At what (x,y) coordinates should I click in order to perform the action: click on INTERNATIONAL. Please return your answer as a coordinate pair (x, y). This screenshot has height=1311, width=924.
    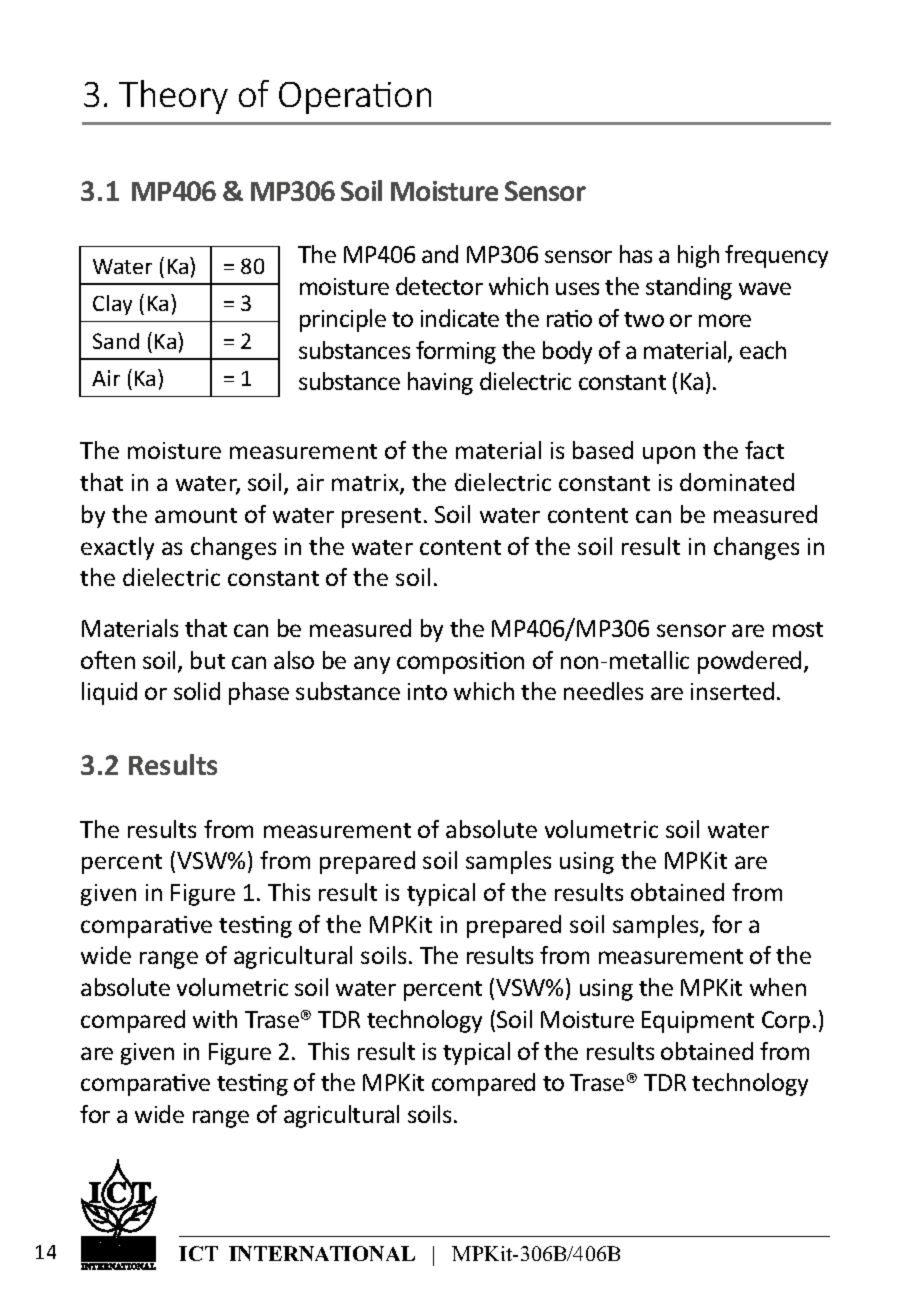
    Looking at the image, I should click on (322, 1253).
